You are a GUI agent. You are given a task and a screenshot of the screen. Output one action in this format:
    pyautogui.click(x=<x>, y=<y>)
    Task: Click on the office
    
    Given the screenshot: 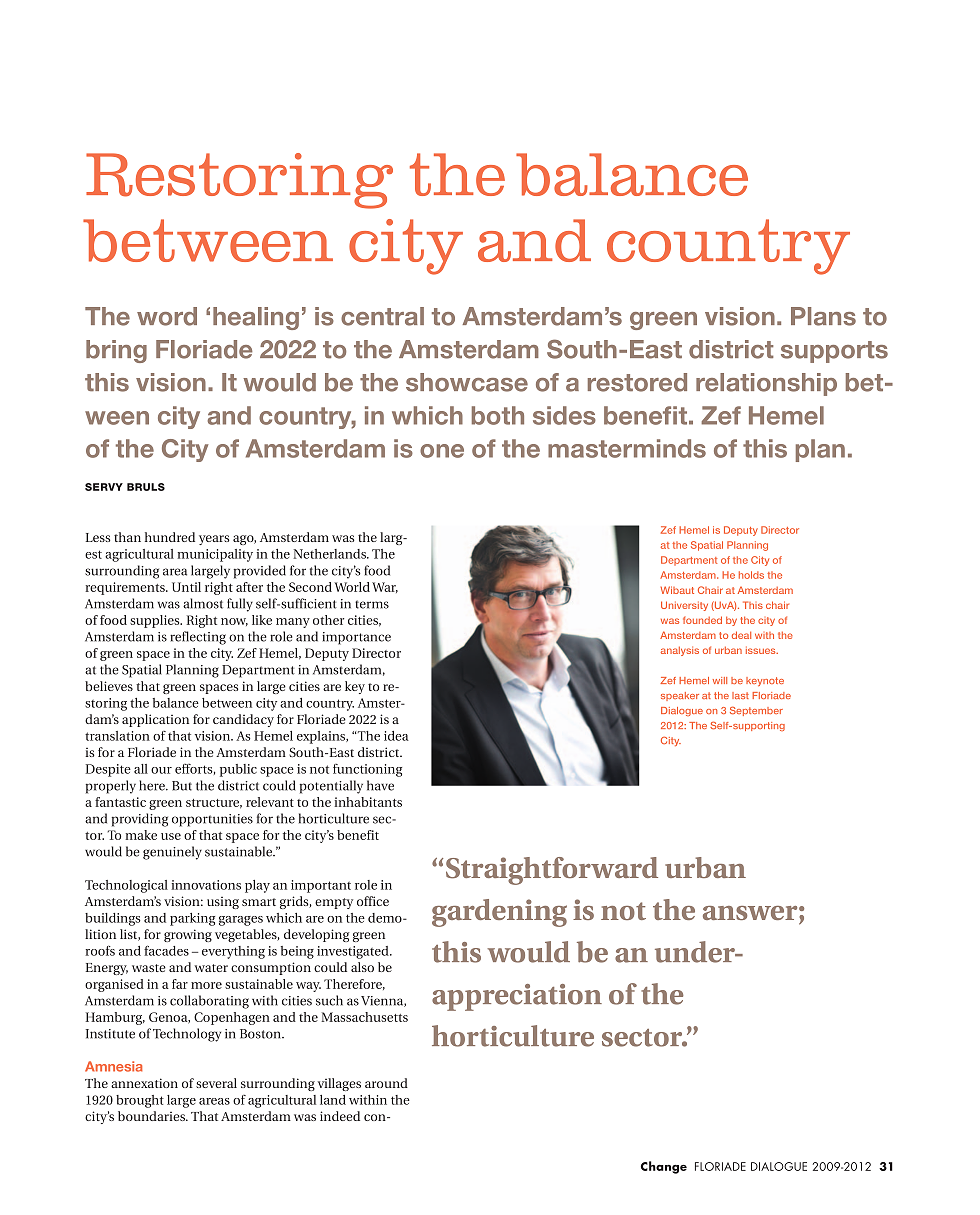 What is the action you would take?
    pyautogui.click(x=373, y=901)
